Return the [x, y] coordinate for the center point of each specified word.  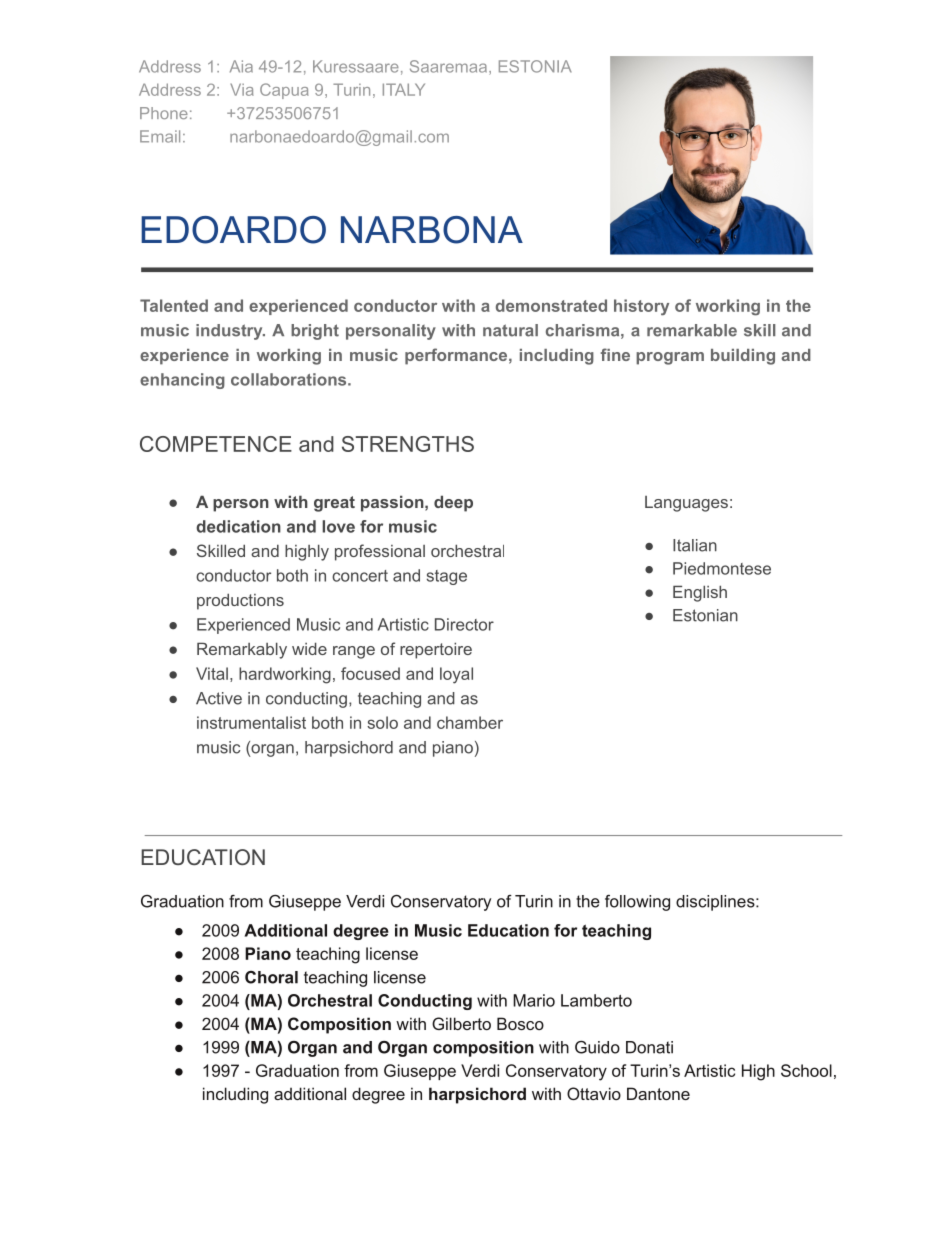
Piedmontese [722, 568]
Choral [271, 977]
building [743, 357]
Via [242, 89]
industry [230, 332]
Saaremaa [448, 66]
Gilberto [461, 1023]
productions [240, 601]
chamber [470, 722]
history [641, 307]
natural [510, 330]
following [637, 903]
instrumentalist [251, 722]
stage [447, 577]
